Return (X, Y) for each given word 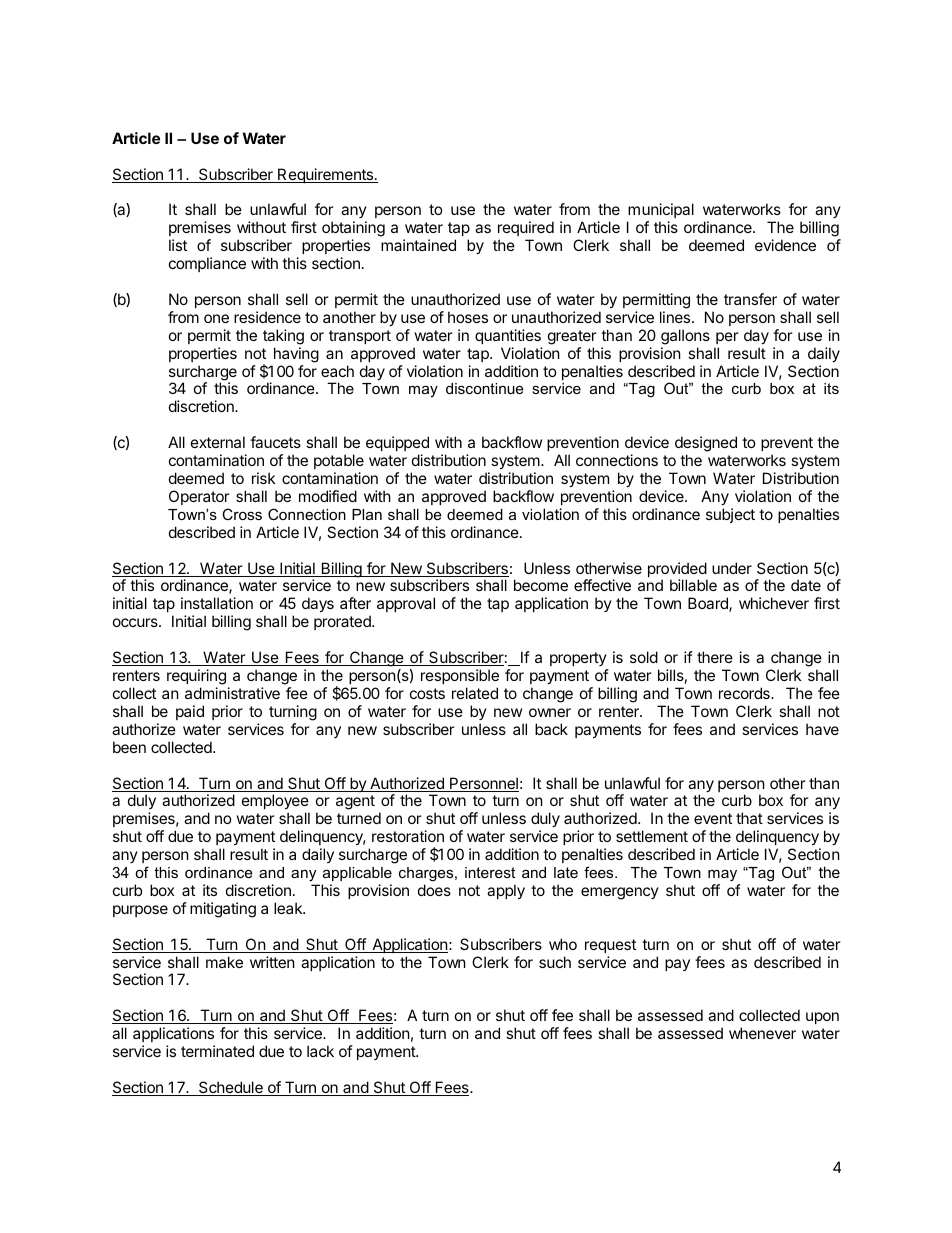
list (178, 245)
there (715, 657)
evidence (785, 245)
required (526, 230)
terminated (217, 1051)
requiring (196, 677)
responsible (460, 676)
